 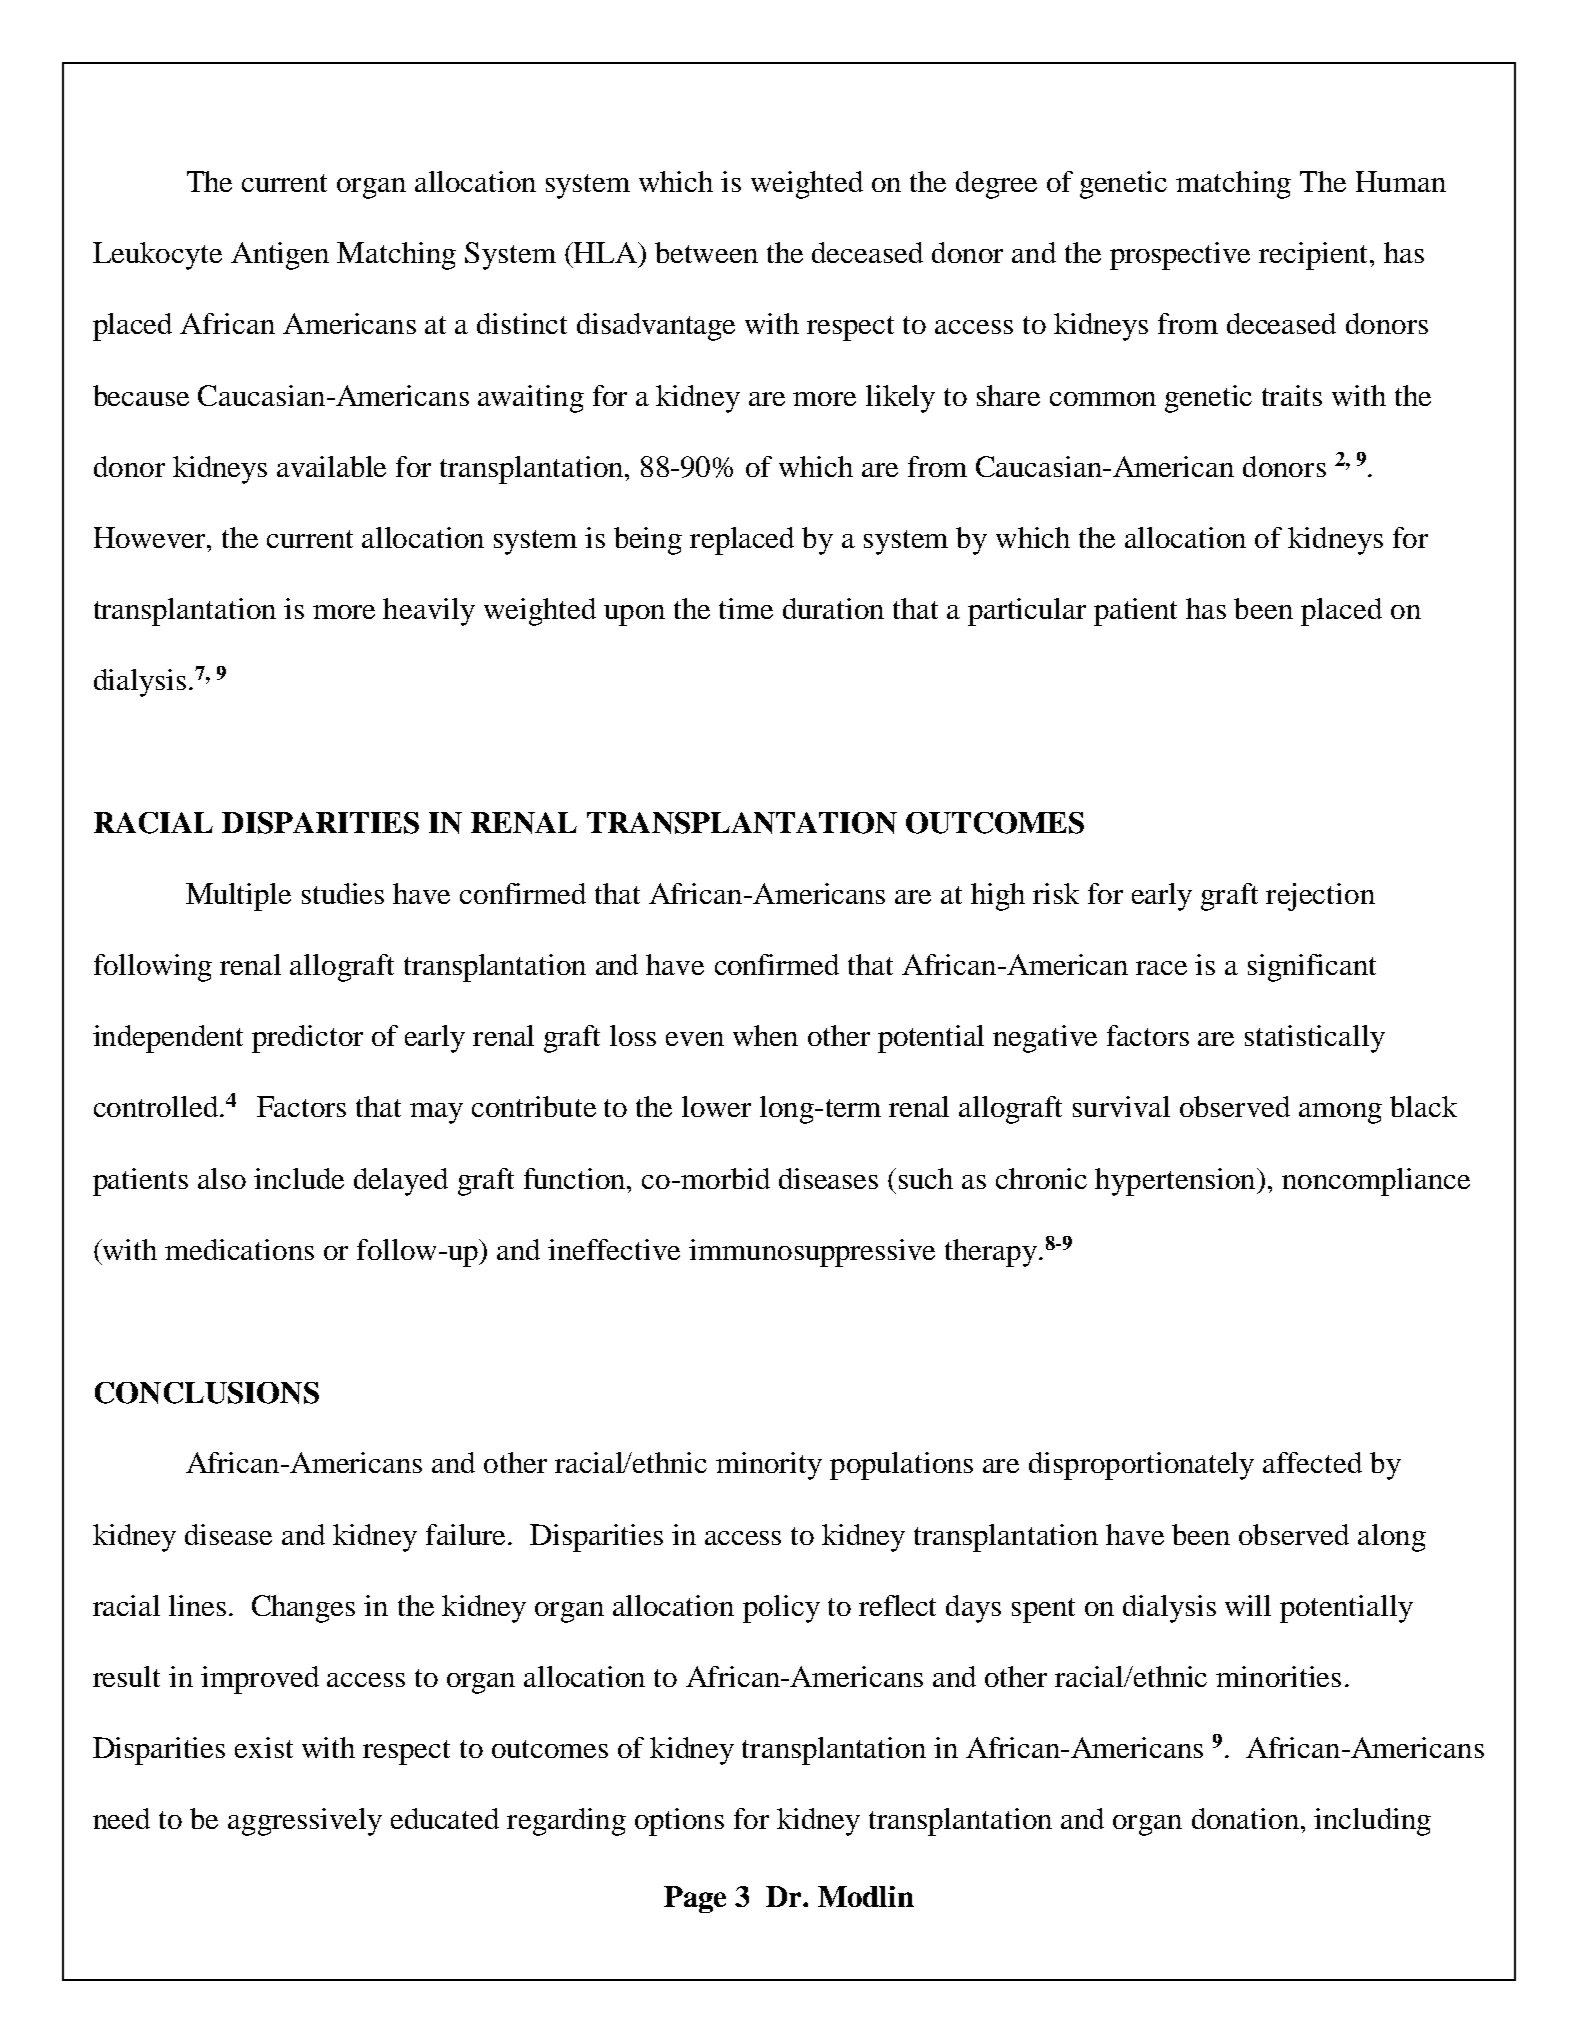 What do you see at coordinates (305, 1822) in the image?
I see `aggressively` at bounding box center [305, 1822].
